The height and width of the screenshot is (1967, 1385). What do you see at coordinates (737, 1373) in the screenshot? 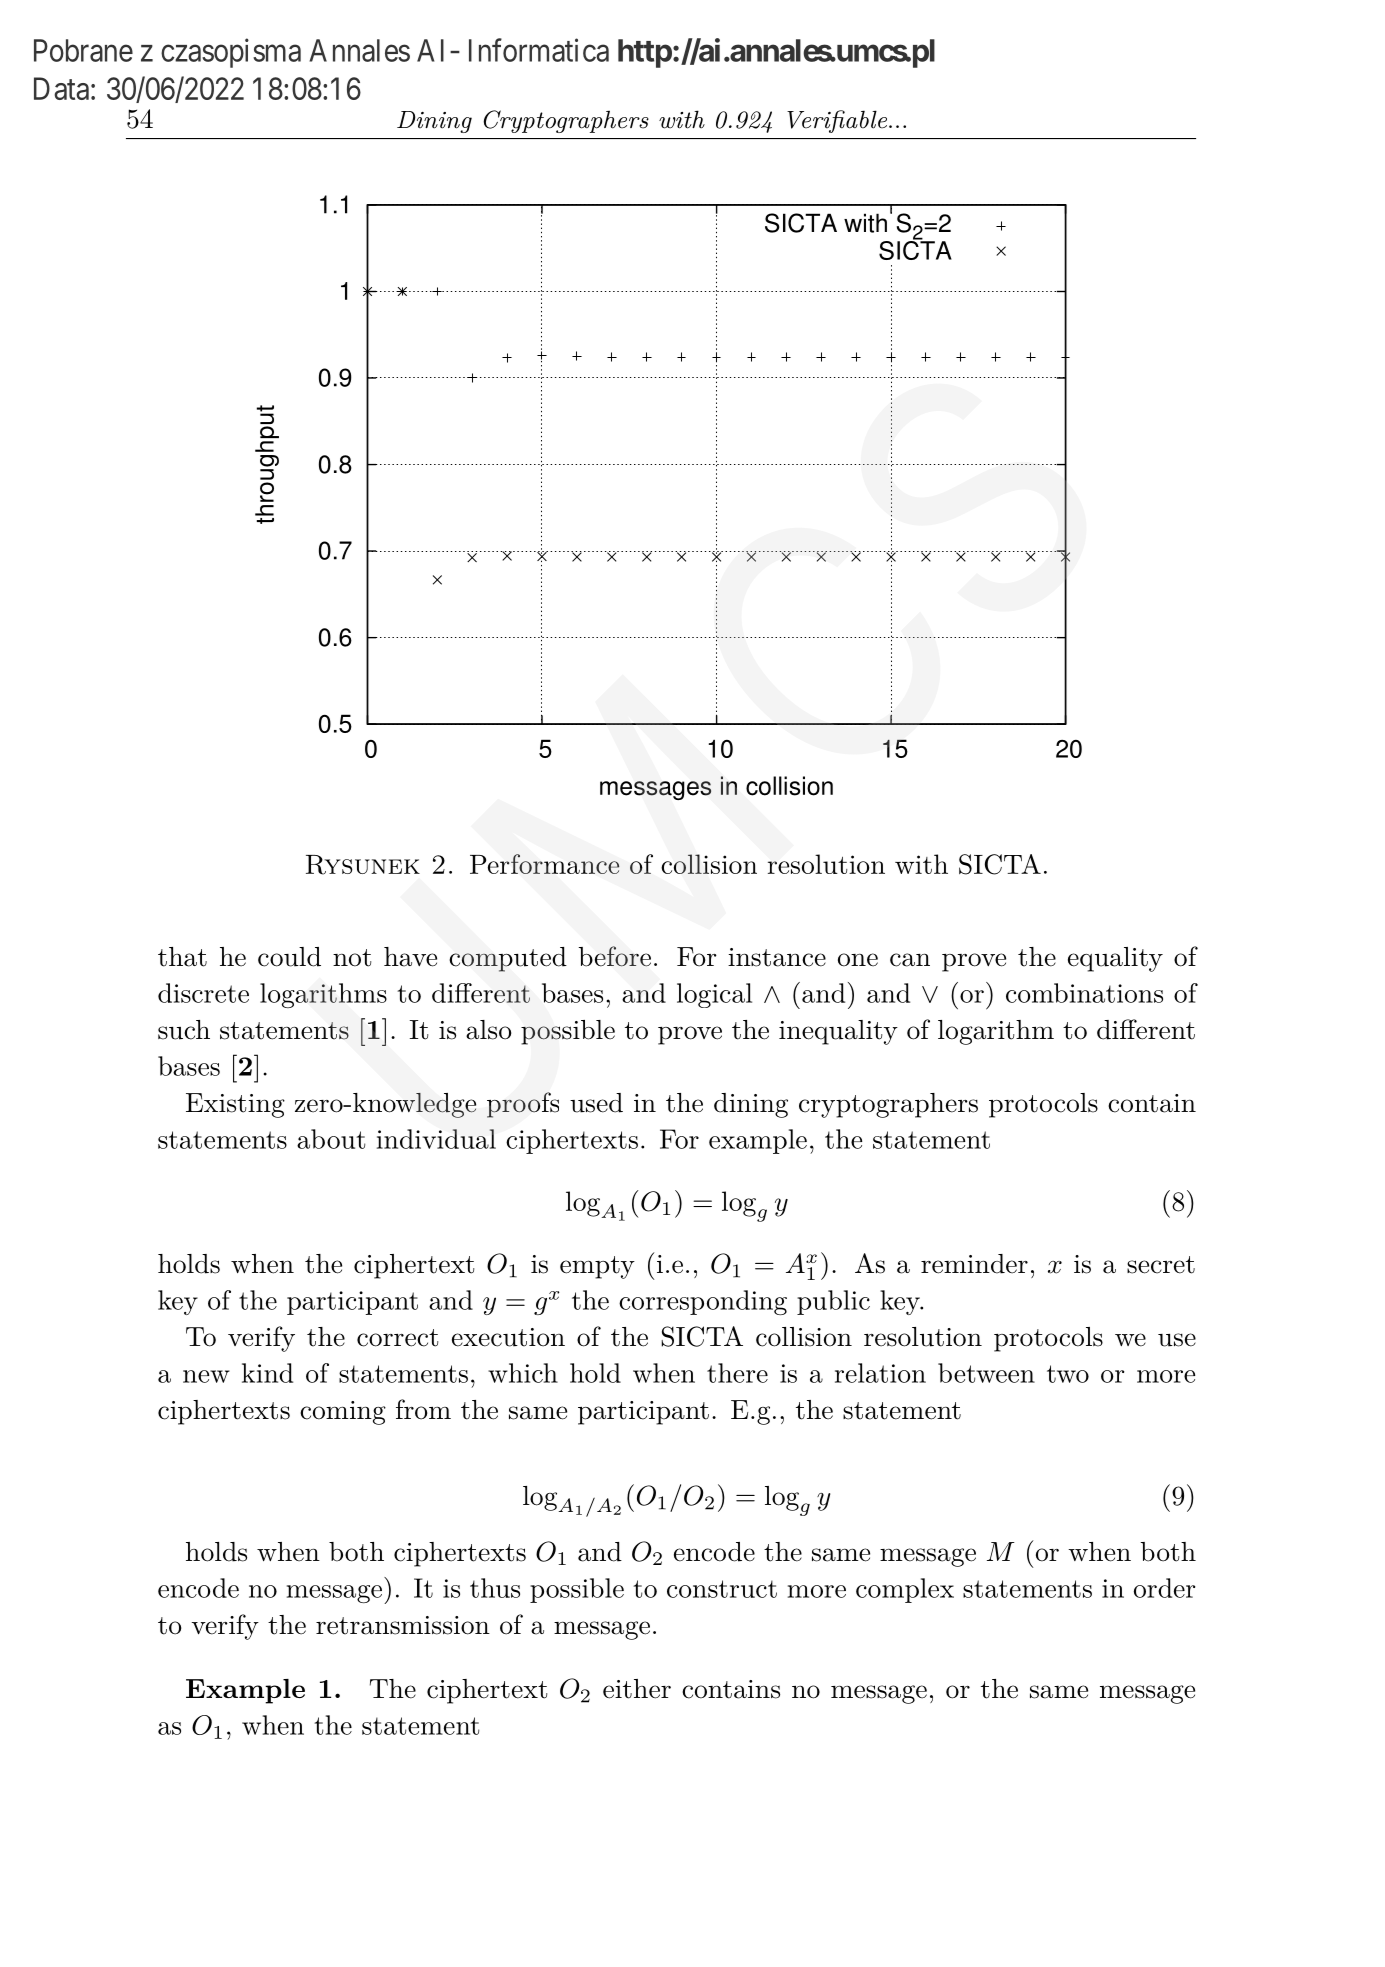
I see `there` at bounding box center [737, 1373].
